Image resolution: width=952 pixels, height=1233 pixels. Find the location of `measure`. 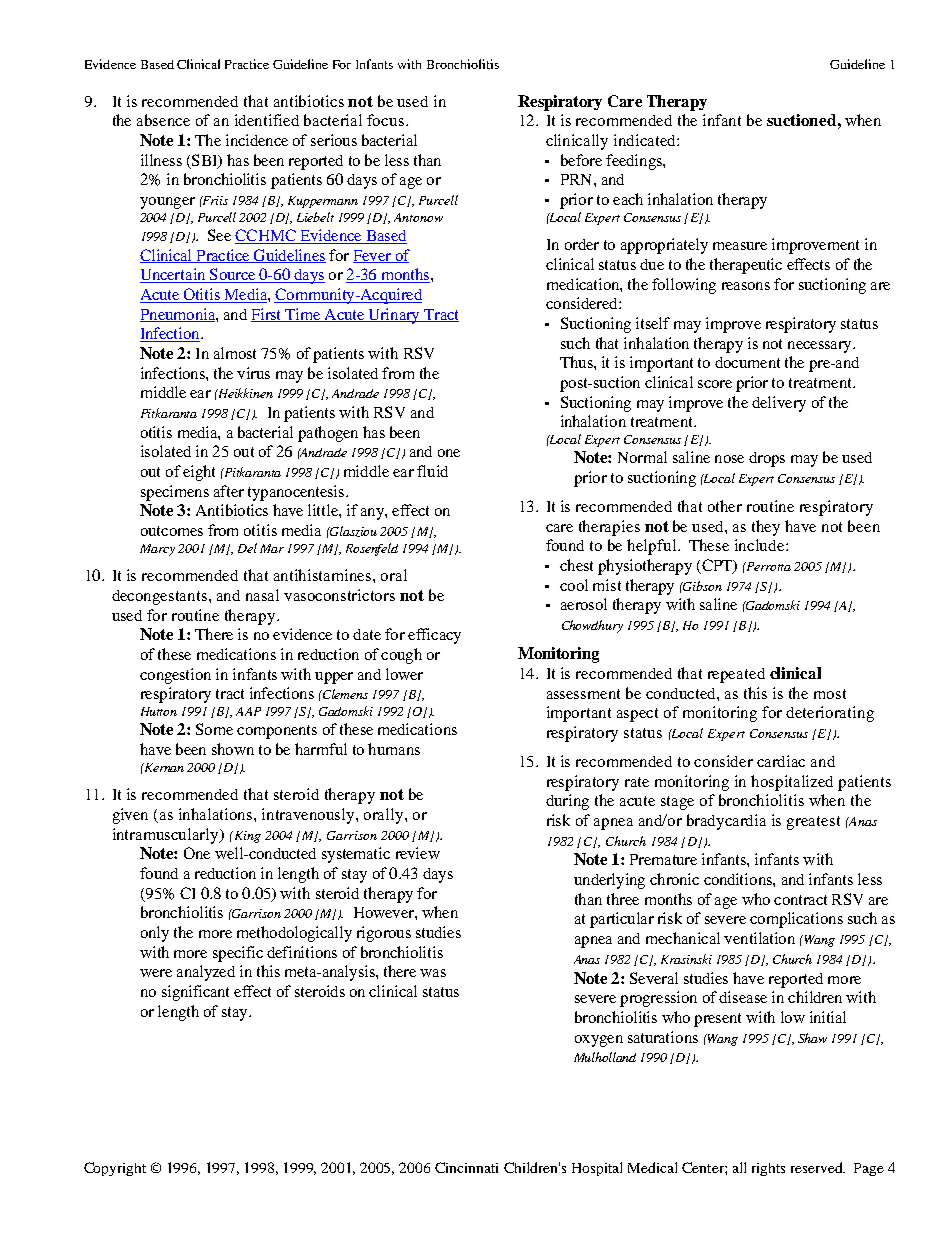

measure is located at coordinates (740, 246).
